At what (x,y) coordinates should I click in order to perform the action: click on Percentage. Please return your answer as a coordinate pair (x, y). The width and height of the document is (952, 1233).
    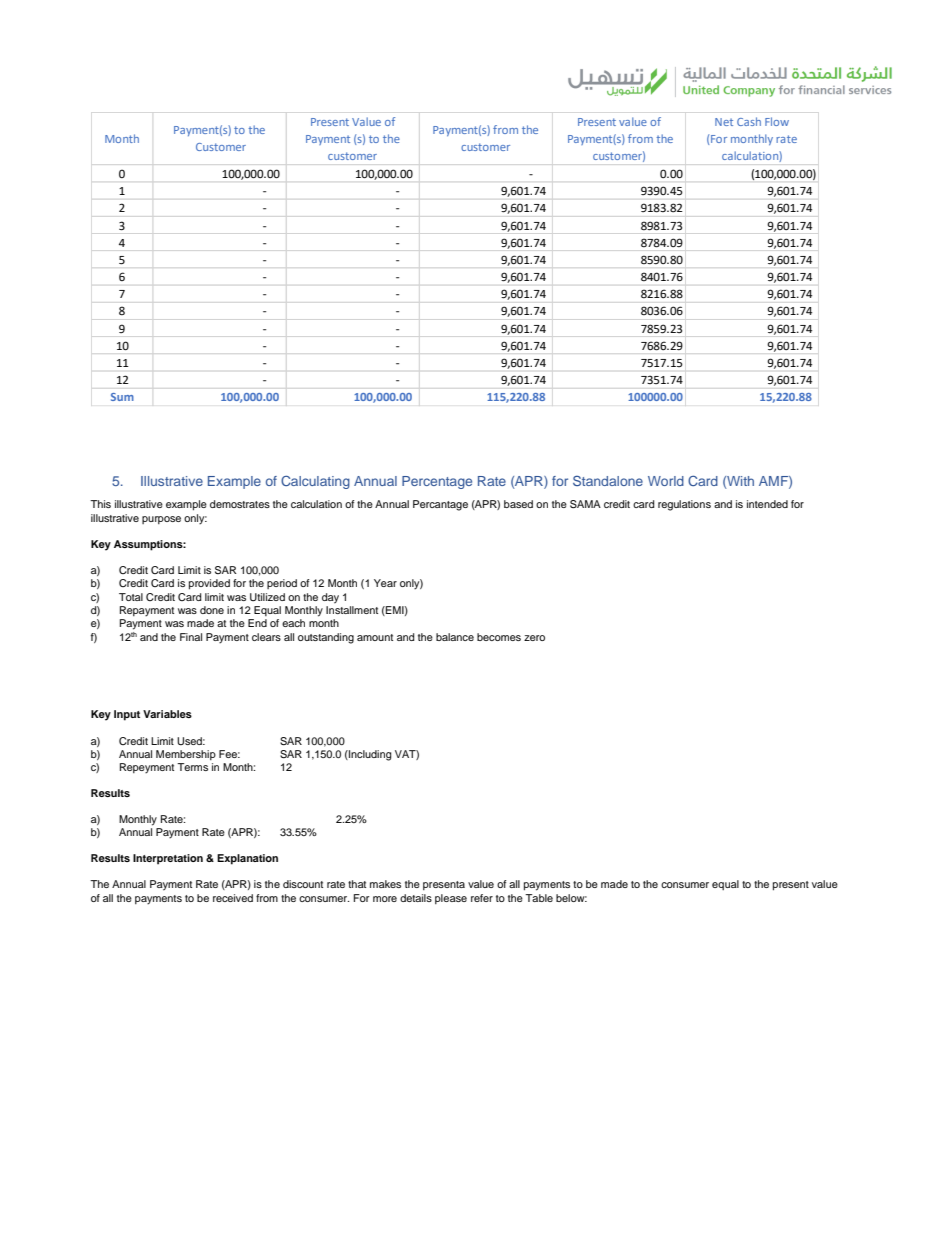
    Looking at the image, I should click on (437, 482).
